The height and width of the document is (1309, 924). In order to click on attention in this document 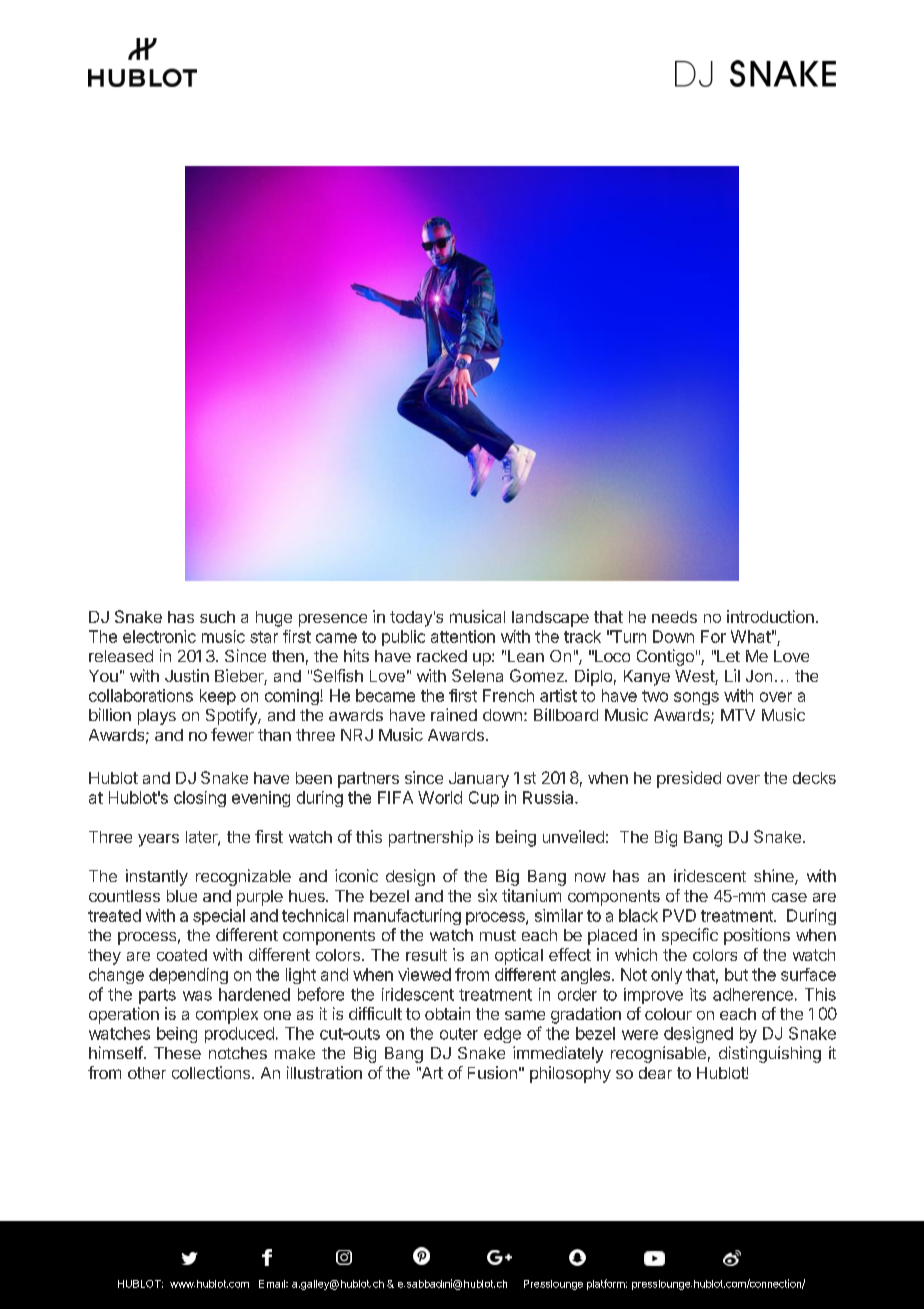, I will do `click(463, 636)`.
